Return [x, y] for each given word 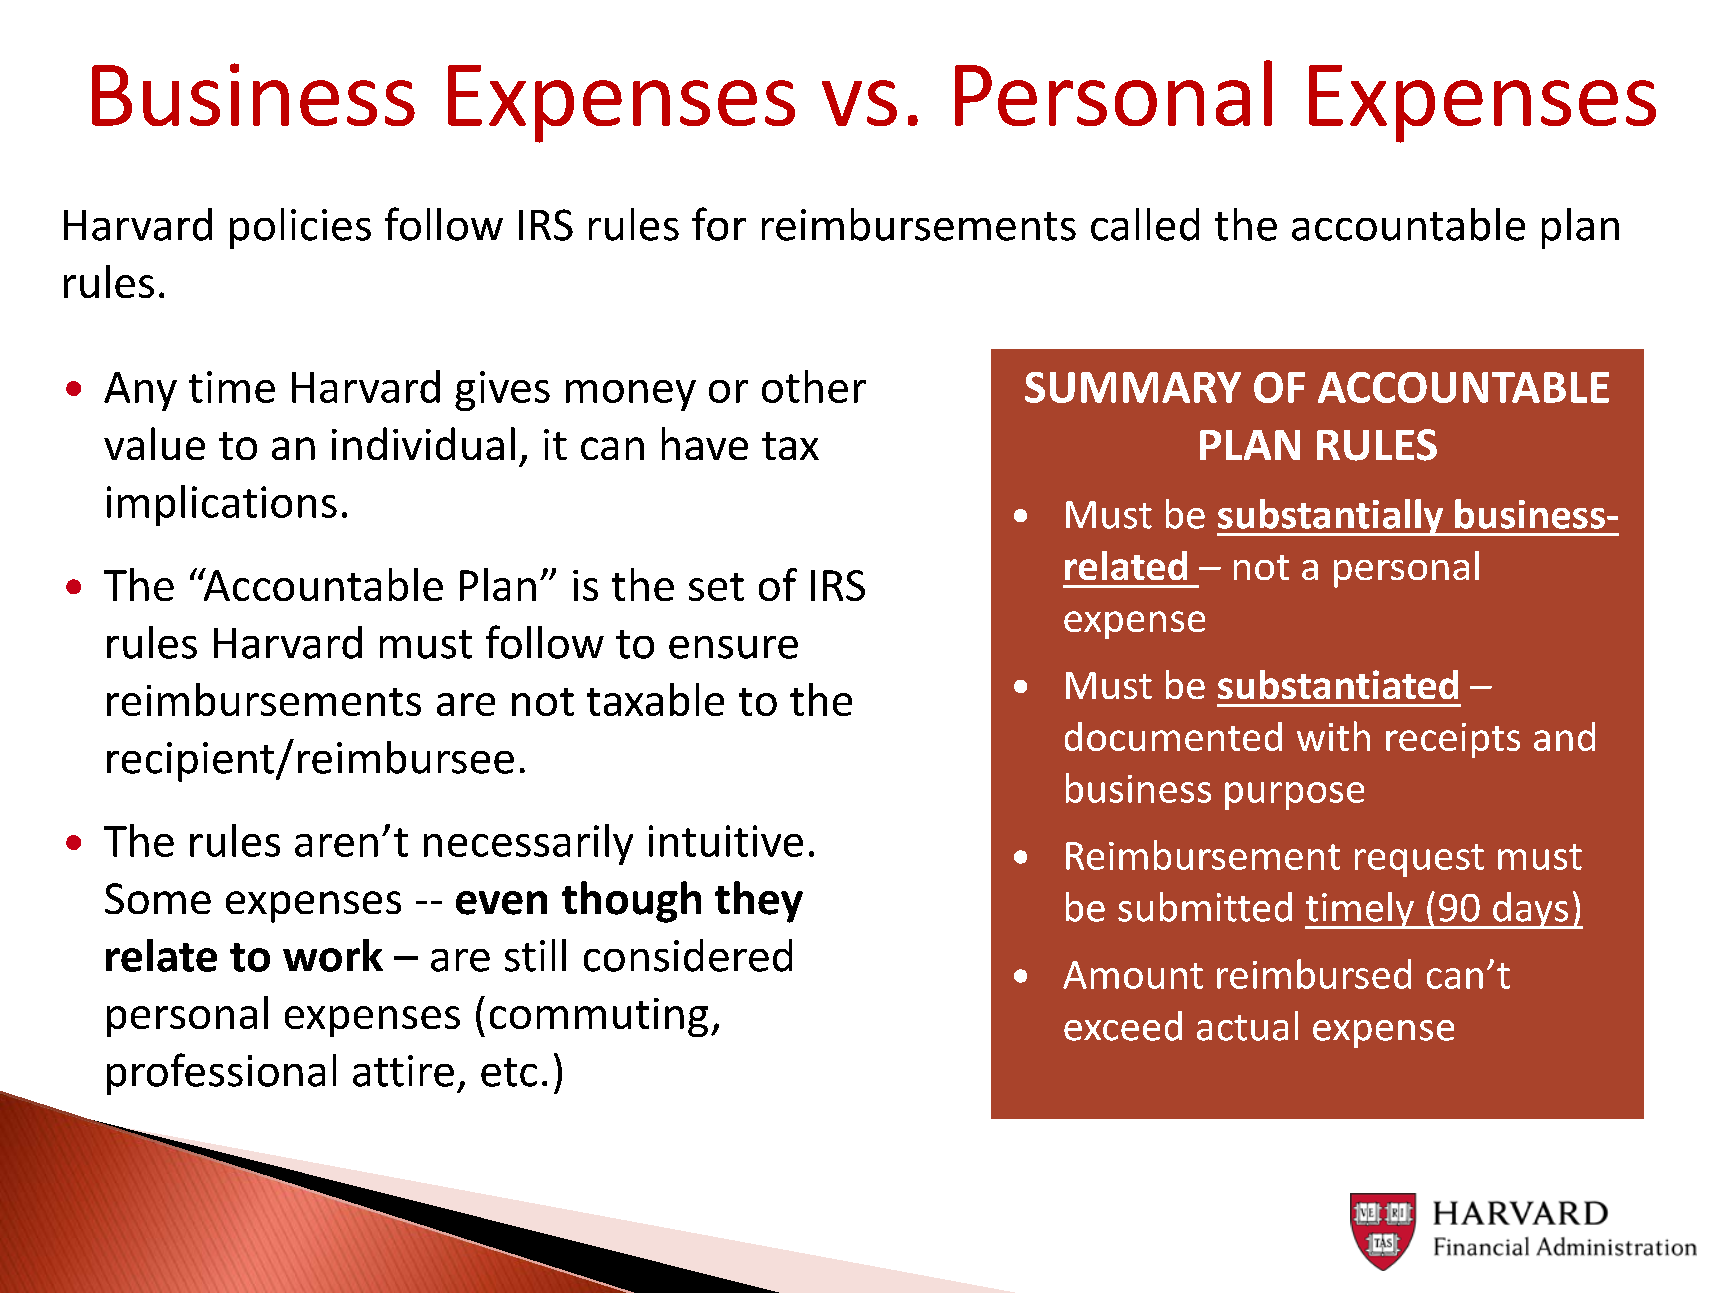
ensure [733, 647]
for [719, 224]
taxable [655, 699]
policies [300, 228]
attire [403, 1071]
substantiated [1338, 684]
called [1145, 224]
